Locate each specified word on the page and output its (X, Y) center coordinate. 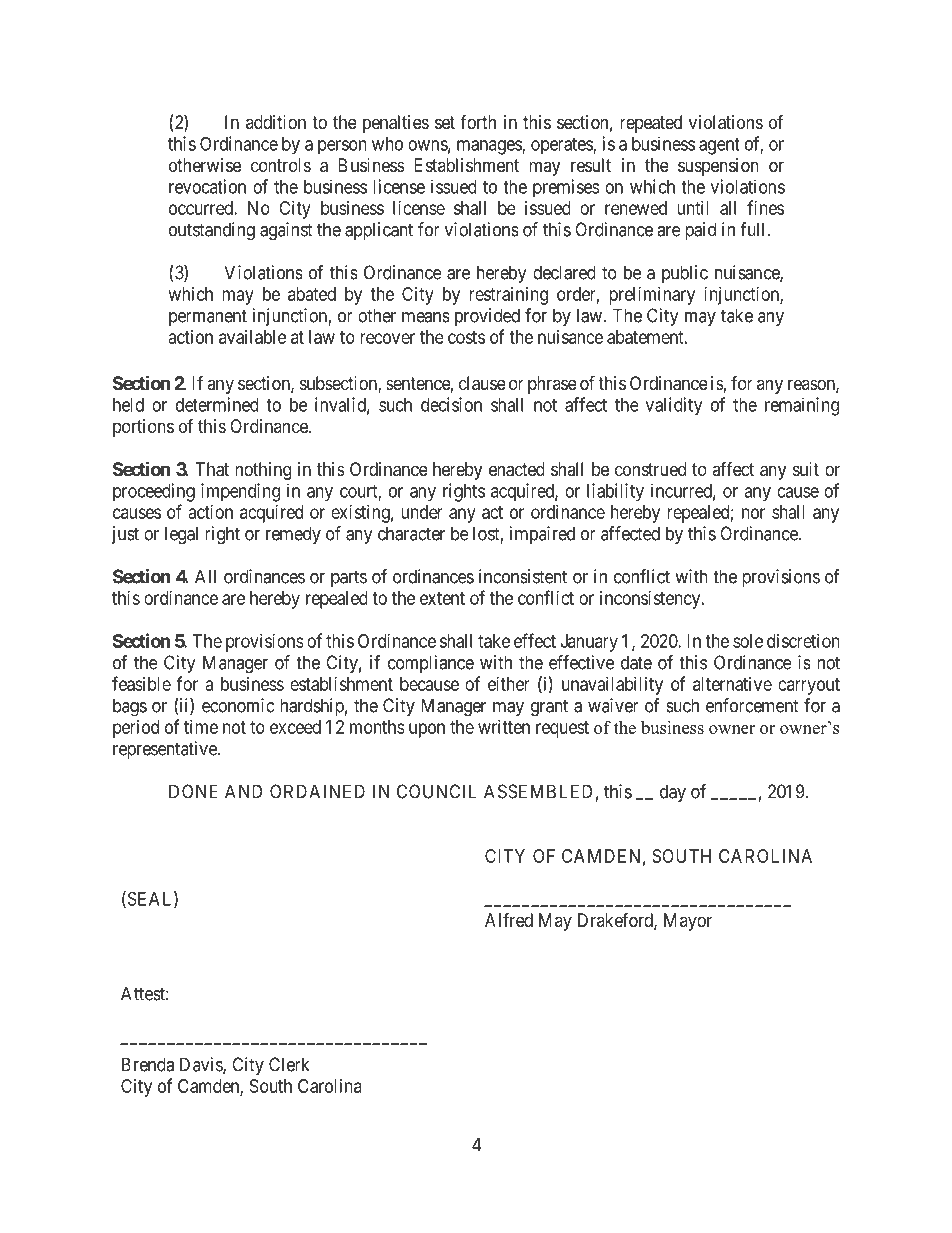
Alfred (509, 920)
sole (748, 641)
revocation (207, 186)
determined (217, 404)
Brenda (148, 1064)
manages (490, 147)
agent (719, 146)
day (673, 793)
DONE (193, 791)
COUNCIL (437, 791)
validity (674, 406)
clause (482, 383)
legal (181, 535)
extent (442, 598)
